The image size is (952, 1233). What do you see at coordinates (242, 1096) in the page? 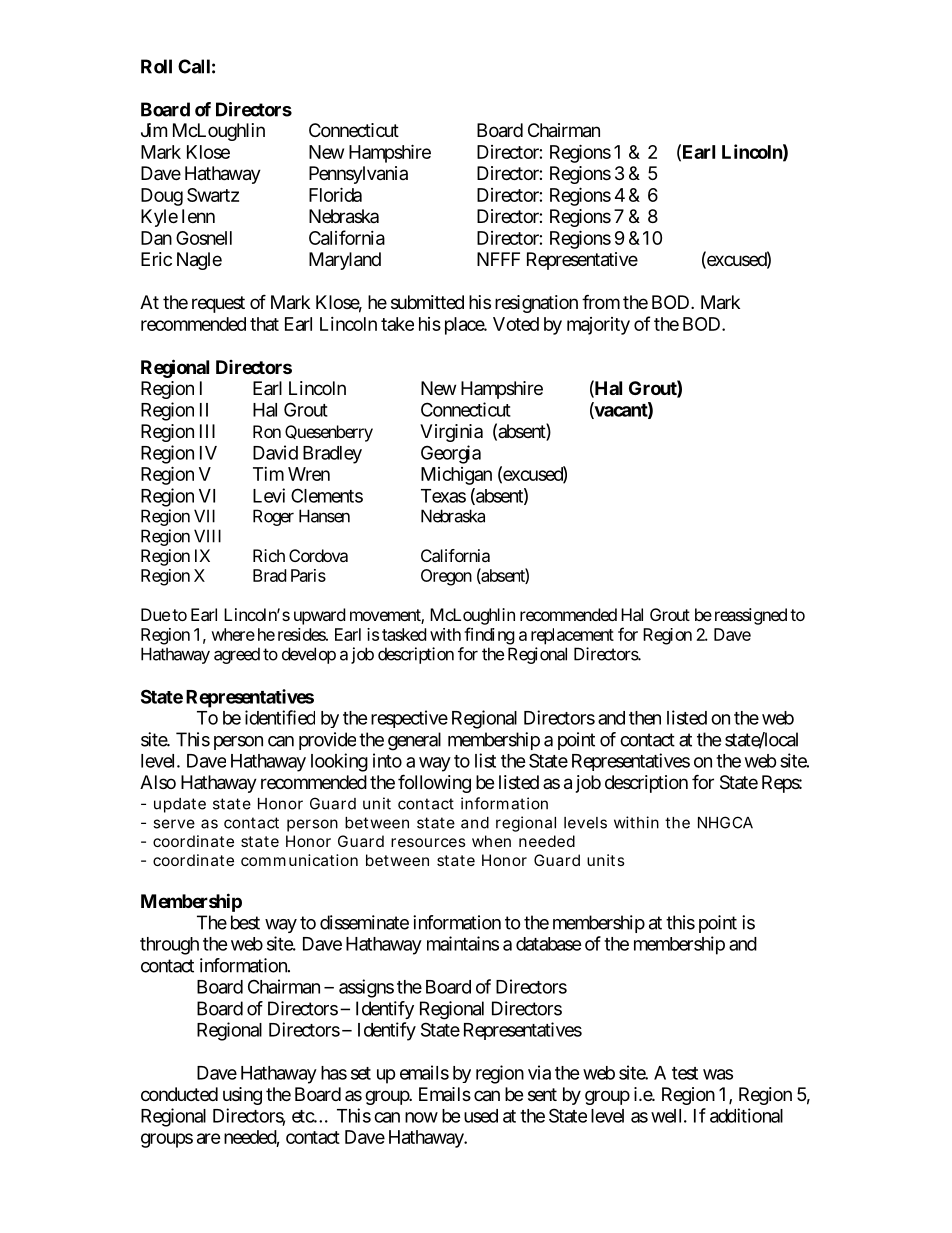
I see `using` at bounding box center [242, 1096].
